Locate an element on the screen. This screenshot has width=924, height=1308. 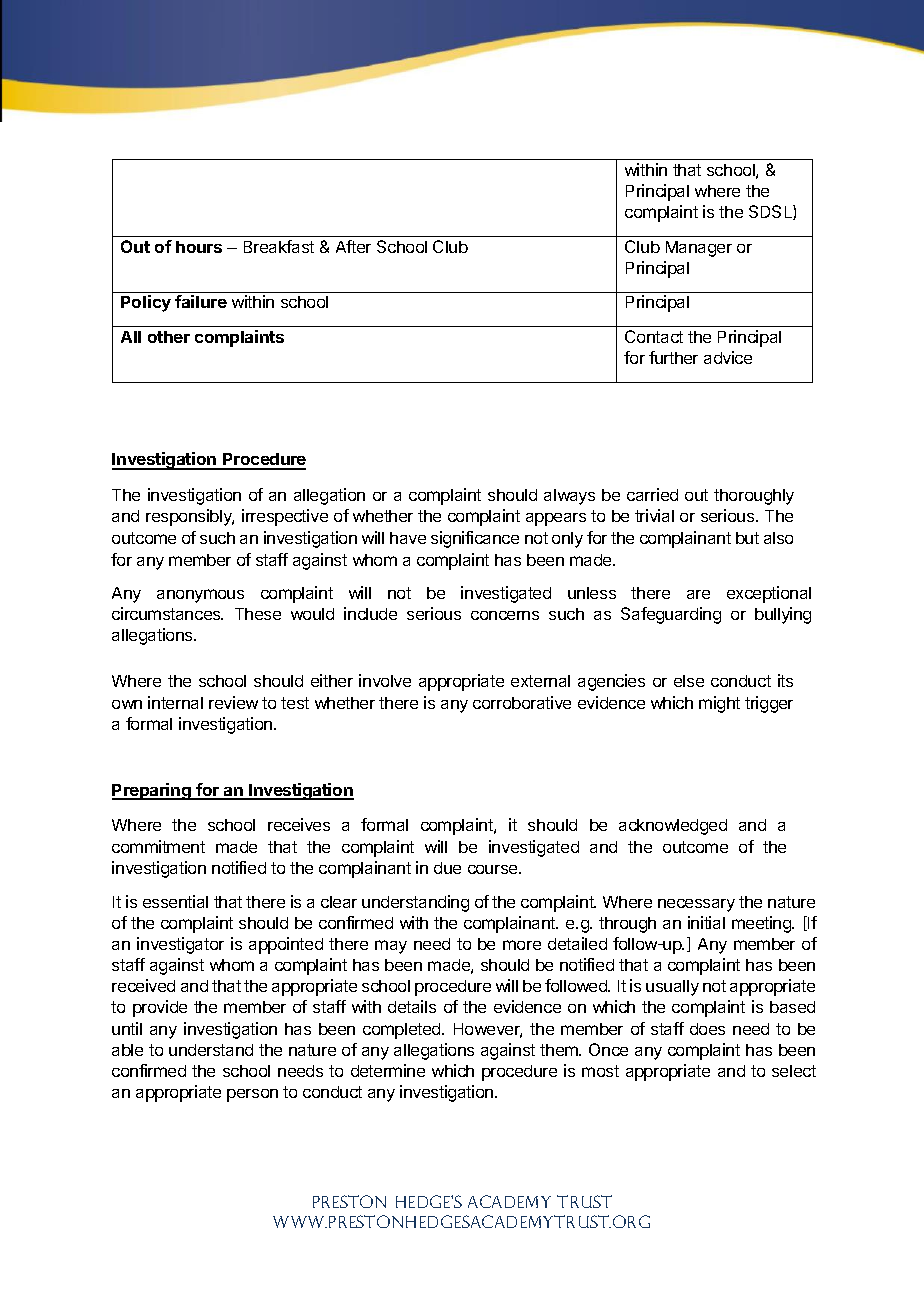
but is located at coordinates (747, 538).
